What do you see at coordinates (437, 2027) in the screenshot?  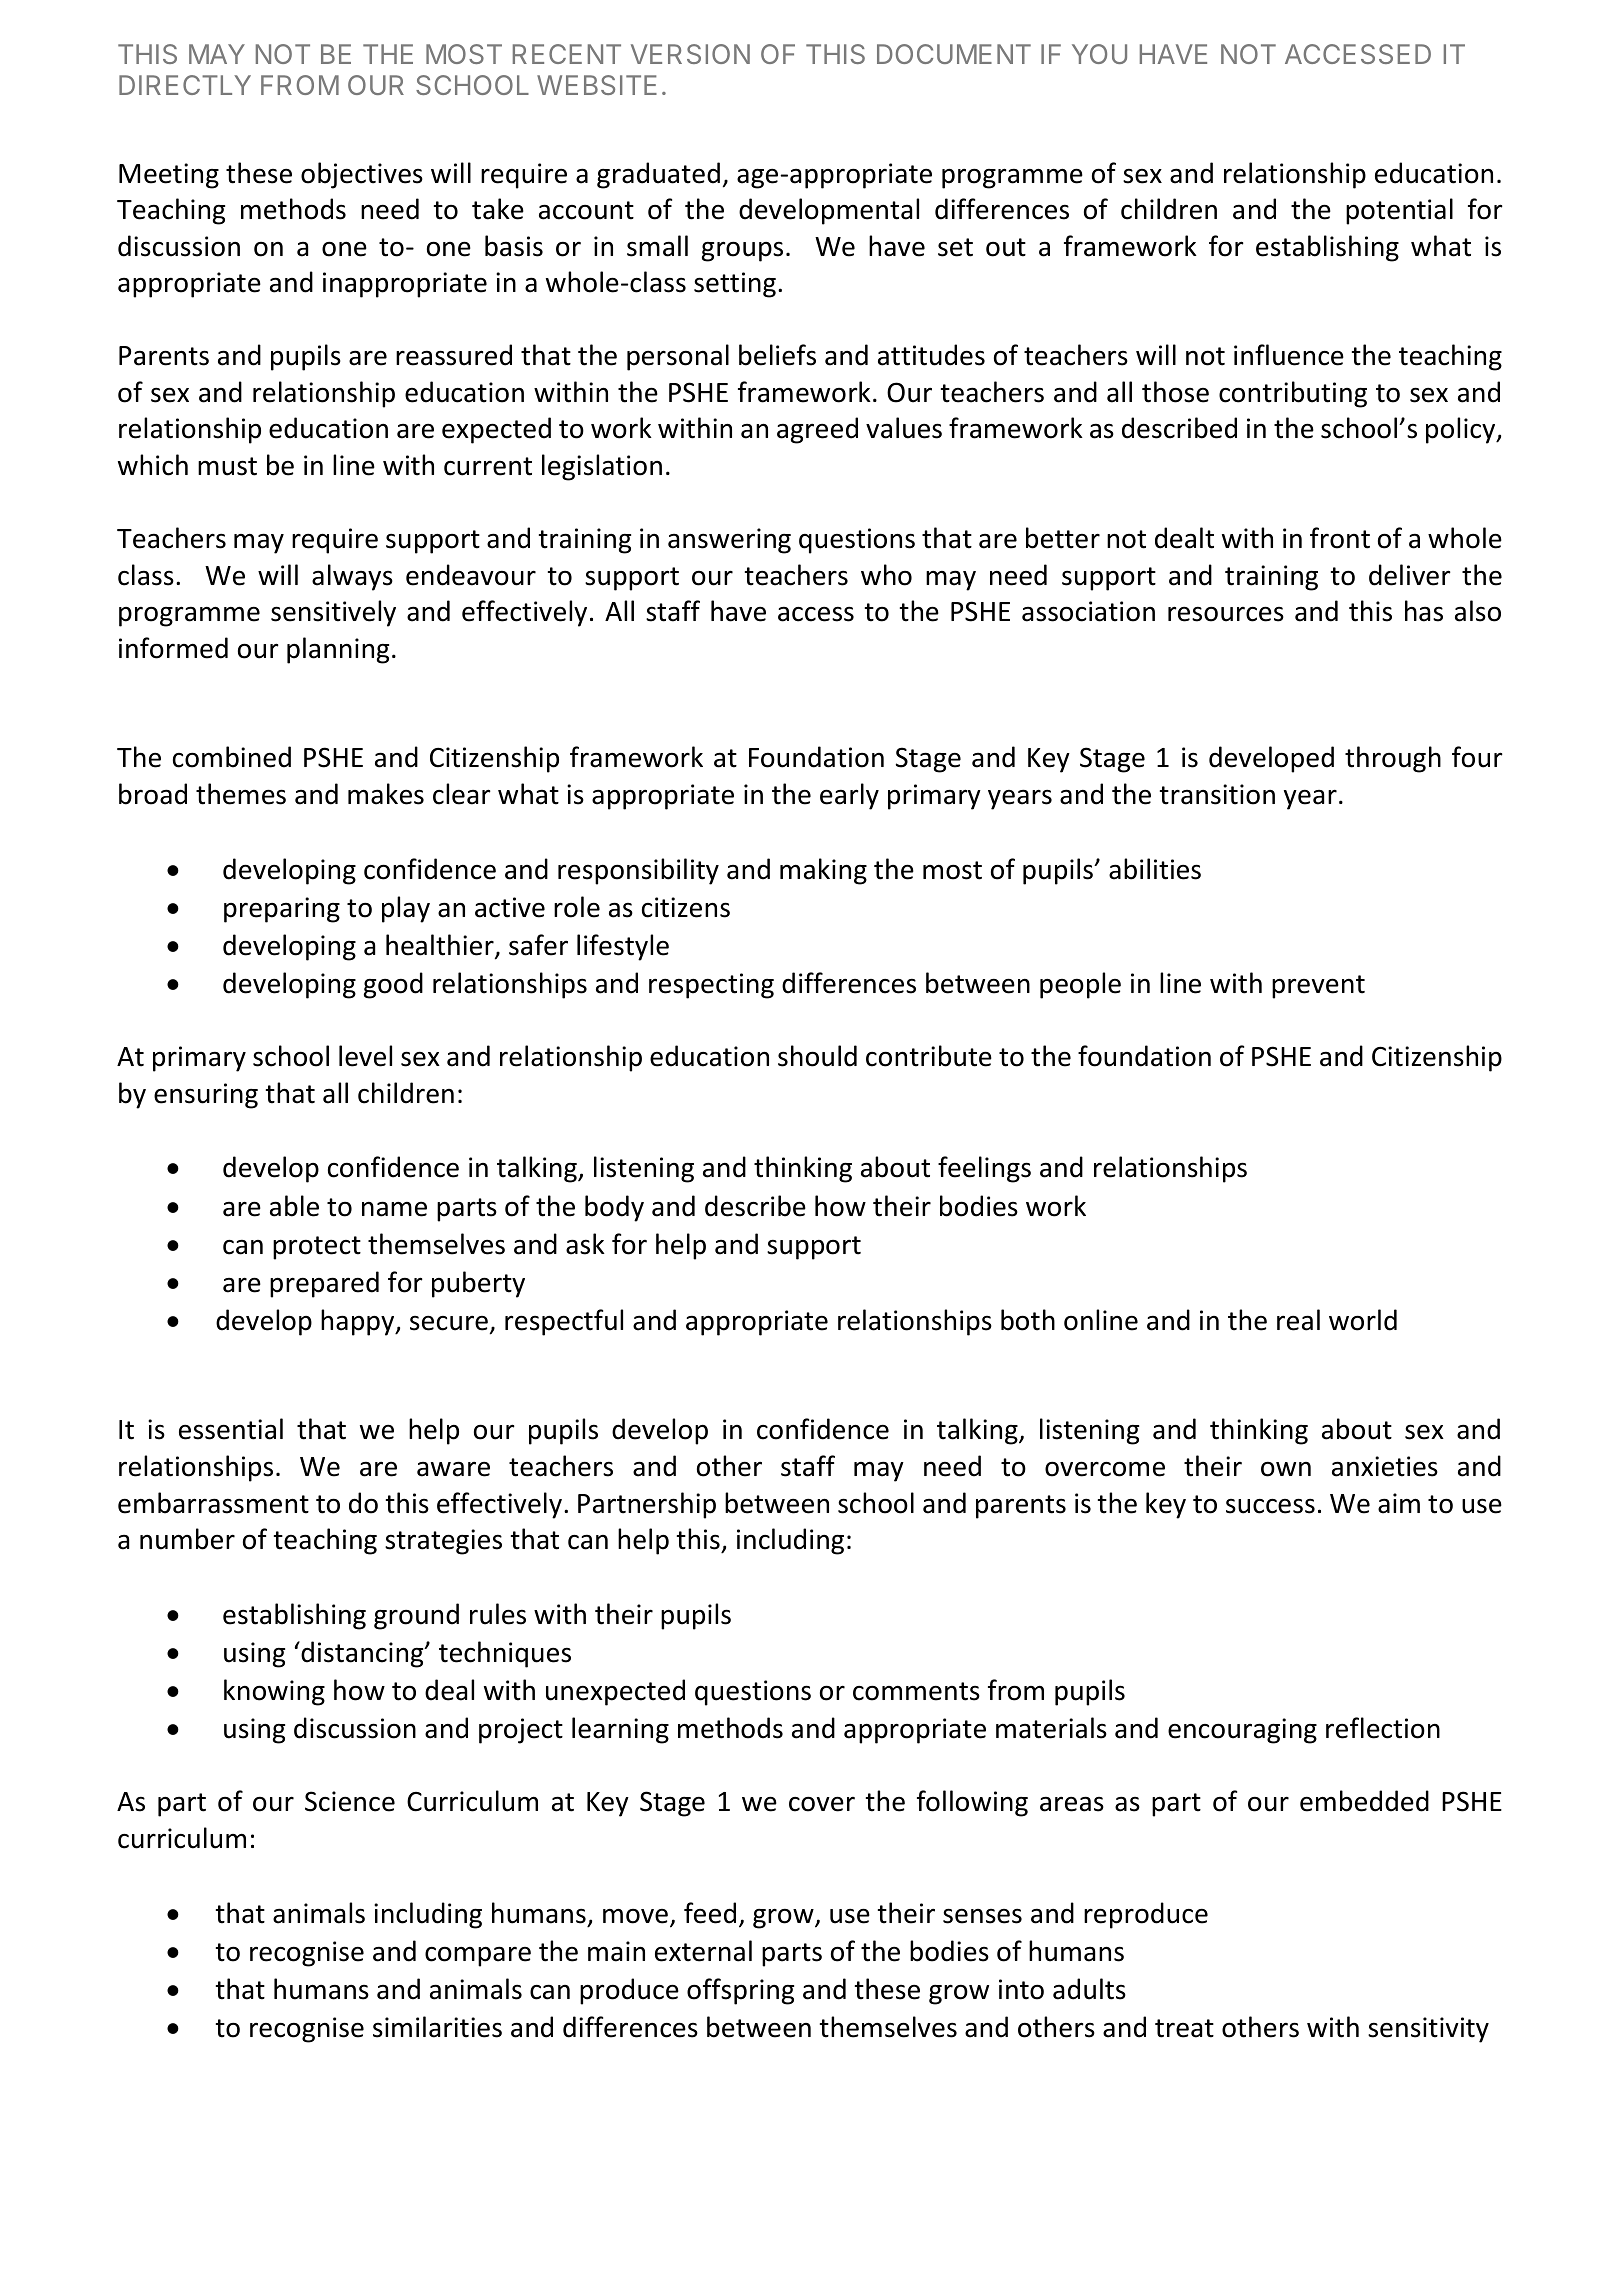 I see `similarities` at bounding box center [437, 2027].
